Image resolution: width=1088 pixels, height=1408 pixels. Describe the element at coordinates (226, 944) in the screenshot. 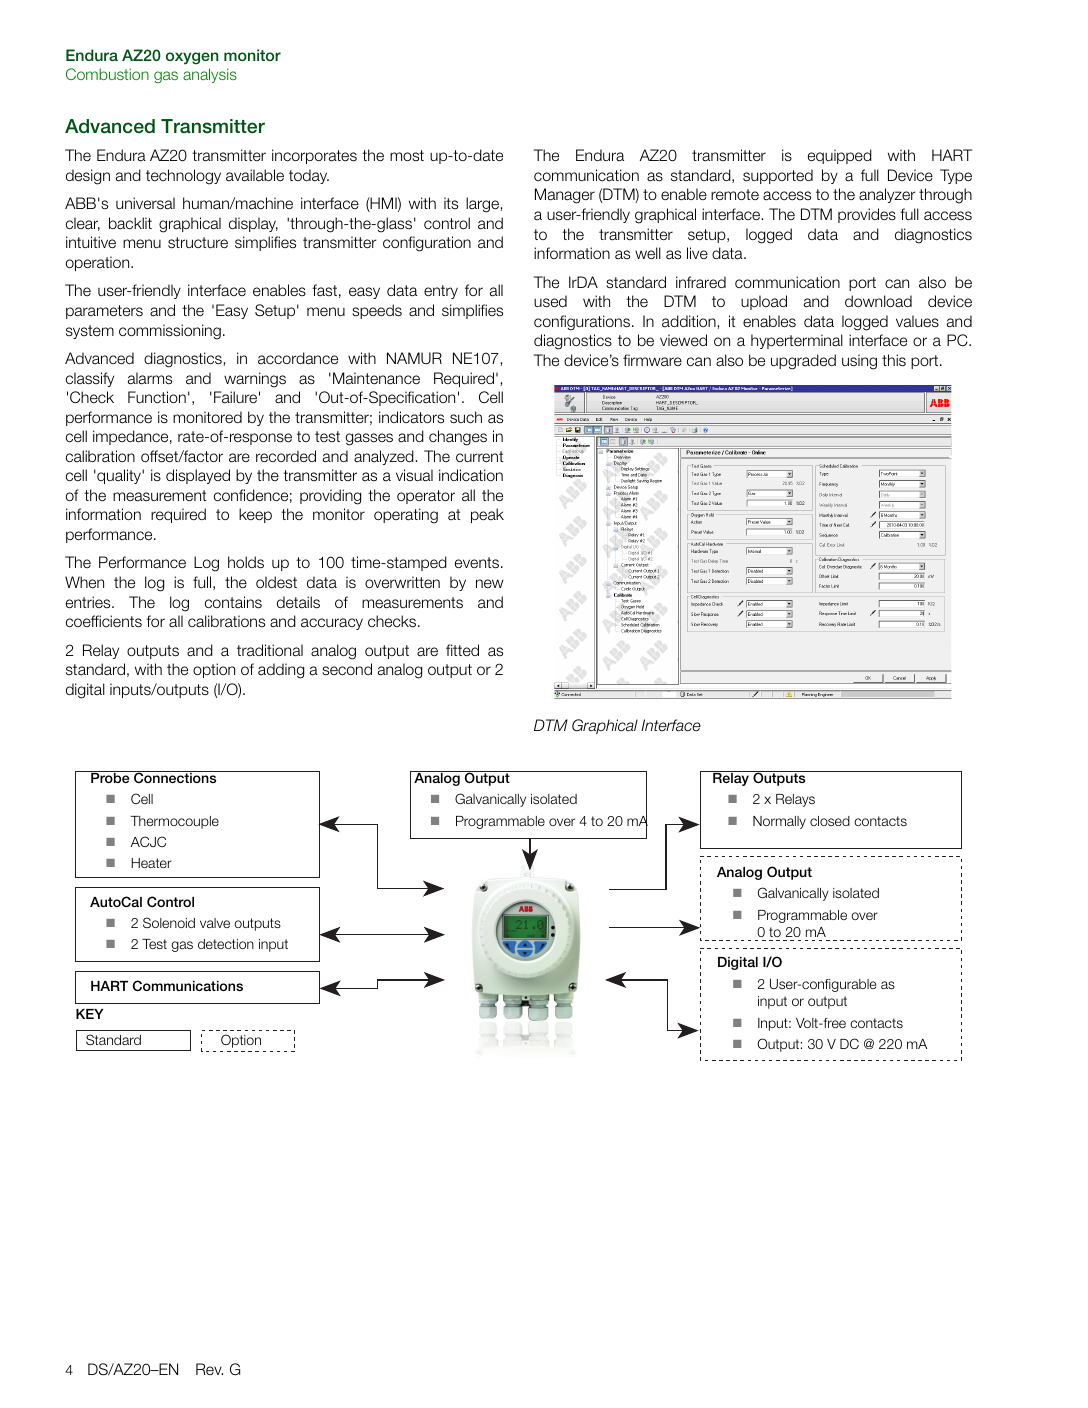

I see `detection` at that location.
